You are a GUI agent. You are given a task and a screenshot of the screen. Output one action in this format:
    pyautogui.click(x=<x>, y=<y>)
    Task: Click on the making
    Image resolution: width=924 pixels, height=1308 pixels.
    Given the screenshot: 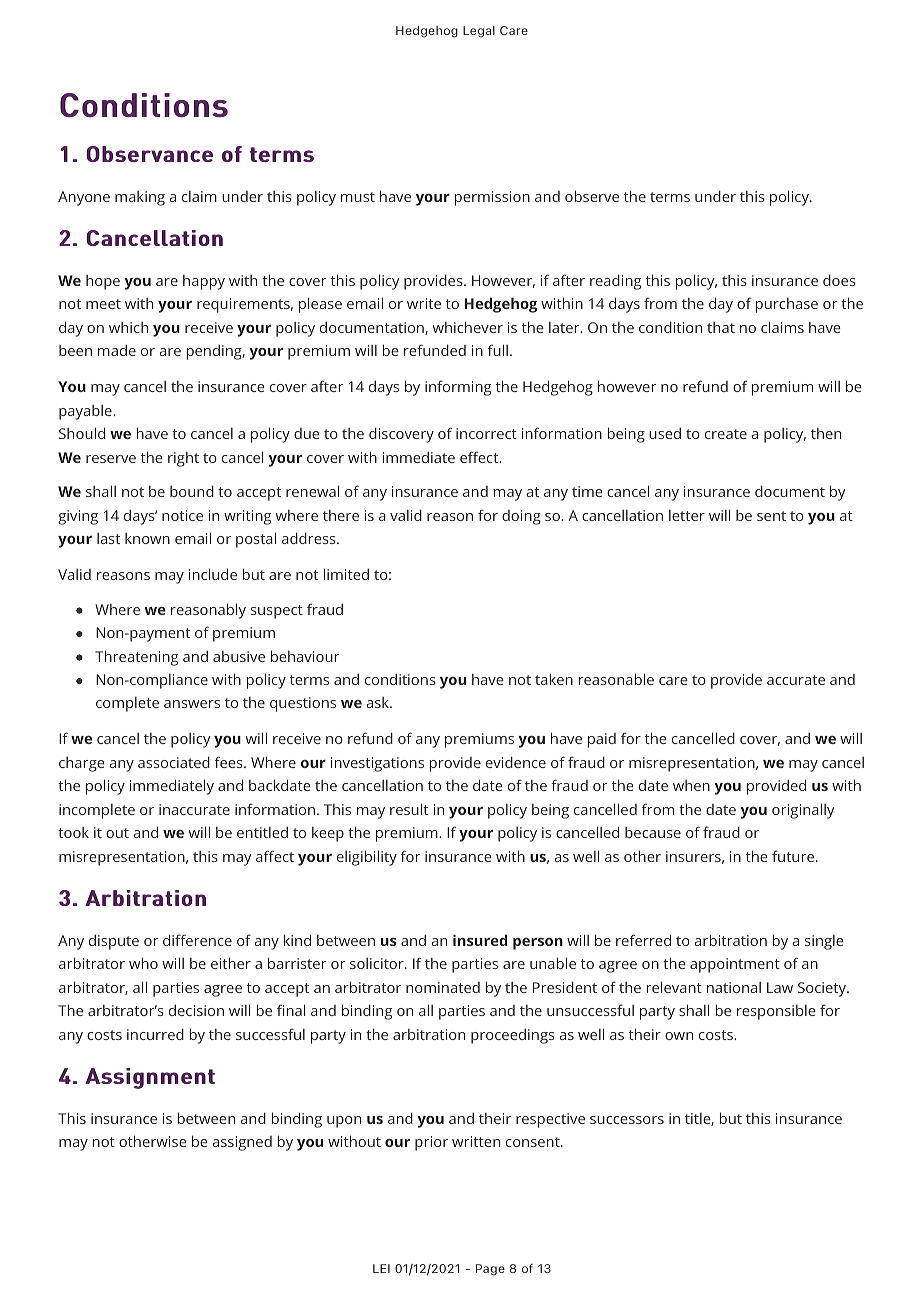 What is the action you would take?
    pyautogui.click(x=140, y=198)
